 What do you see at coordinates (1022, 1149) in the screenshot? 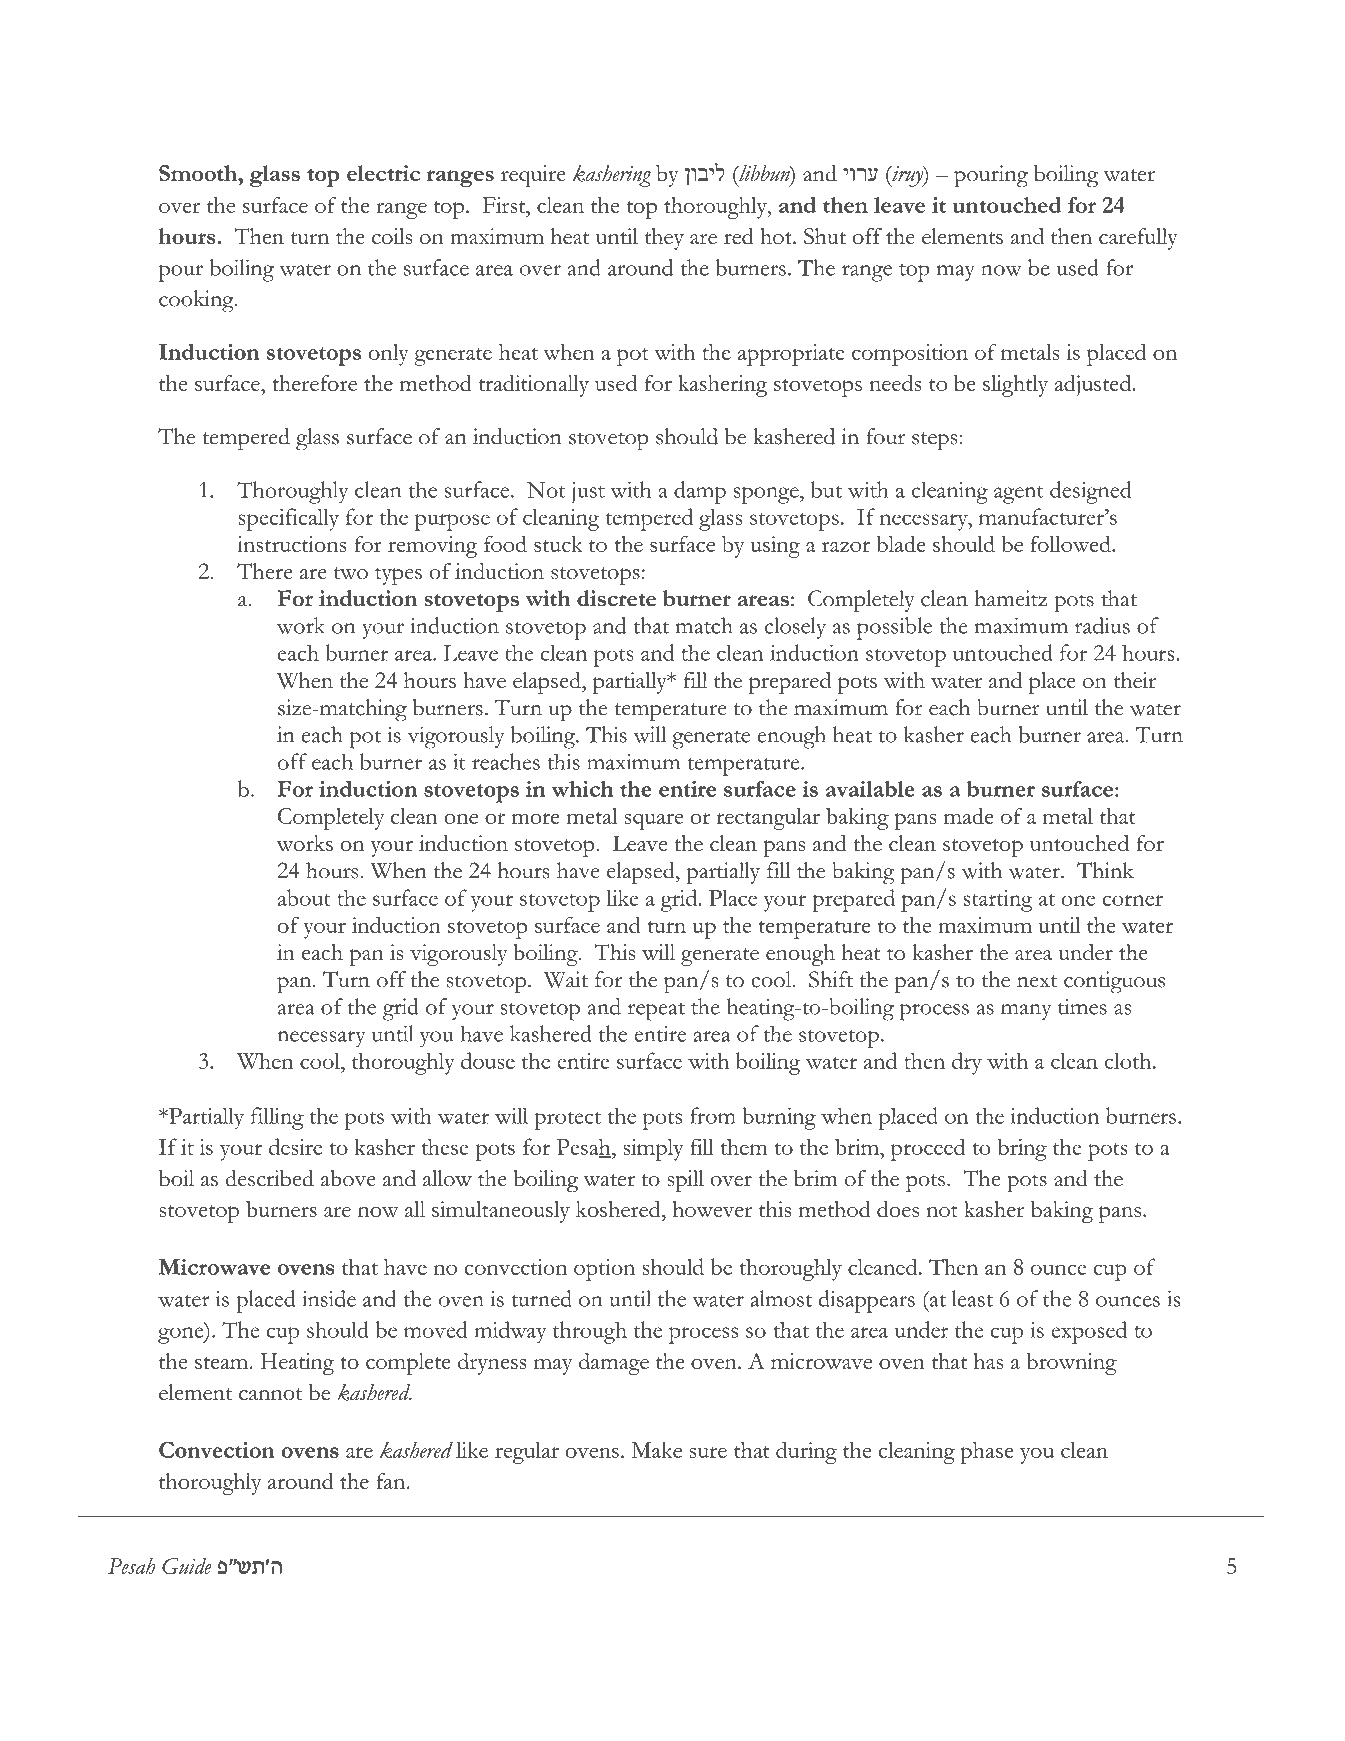
I see `bring` at bounding box center [1022, 1149].
